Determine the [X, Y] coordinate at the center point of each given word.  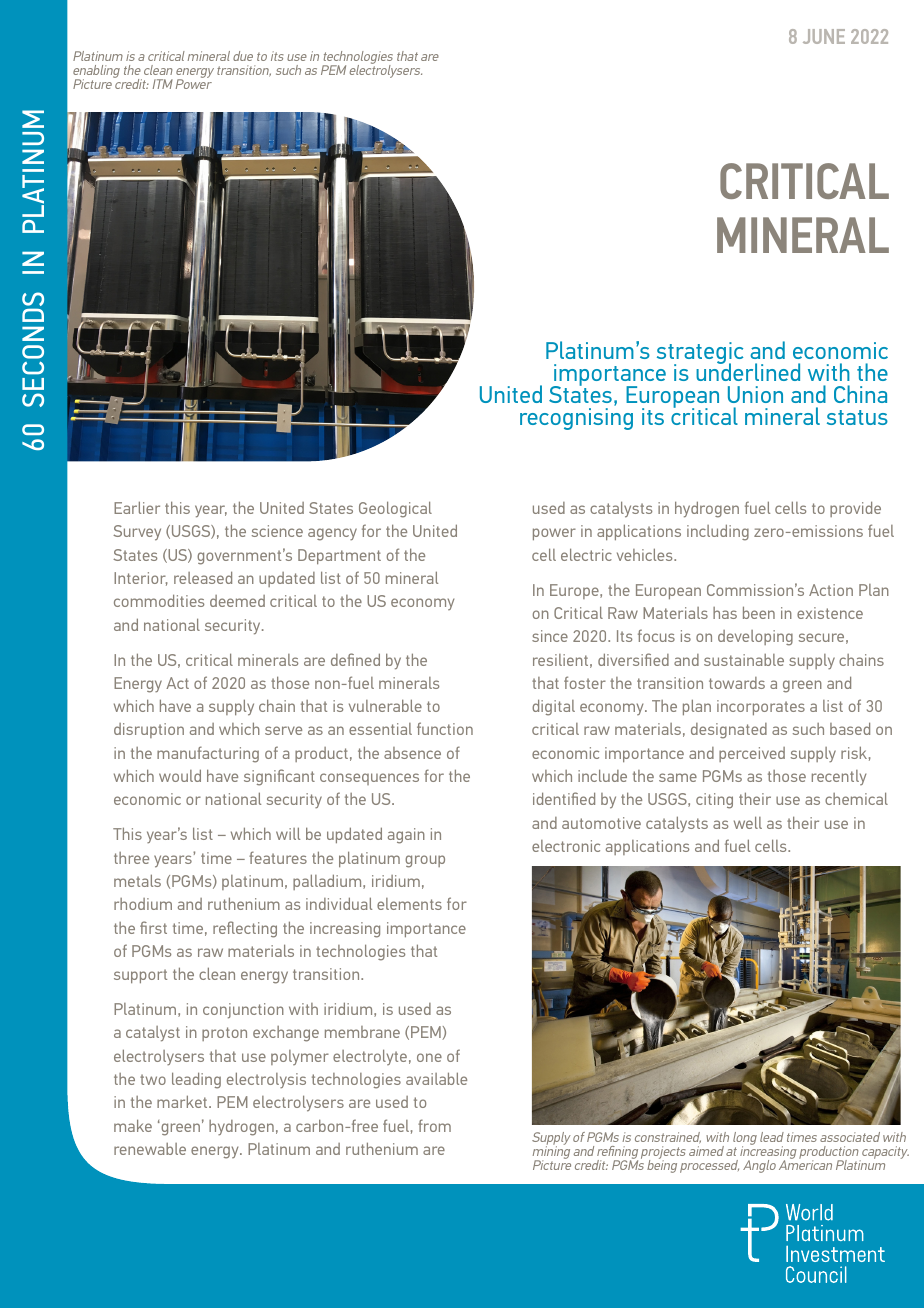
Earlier [137, 507]
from [434, 1125]
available [436, 1078]
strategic [700, 354]
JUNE [824, 36]
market [183, 1101]
